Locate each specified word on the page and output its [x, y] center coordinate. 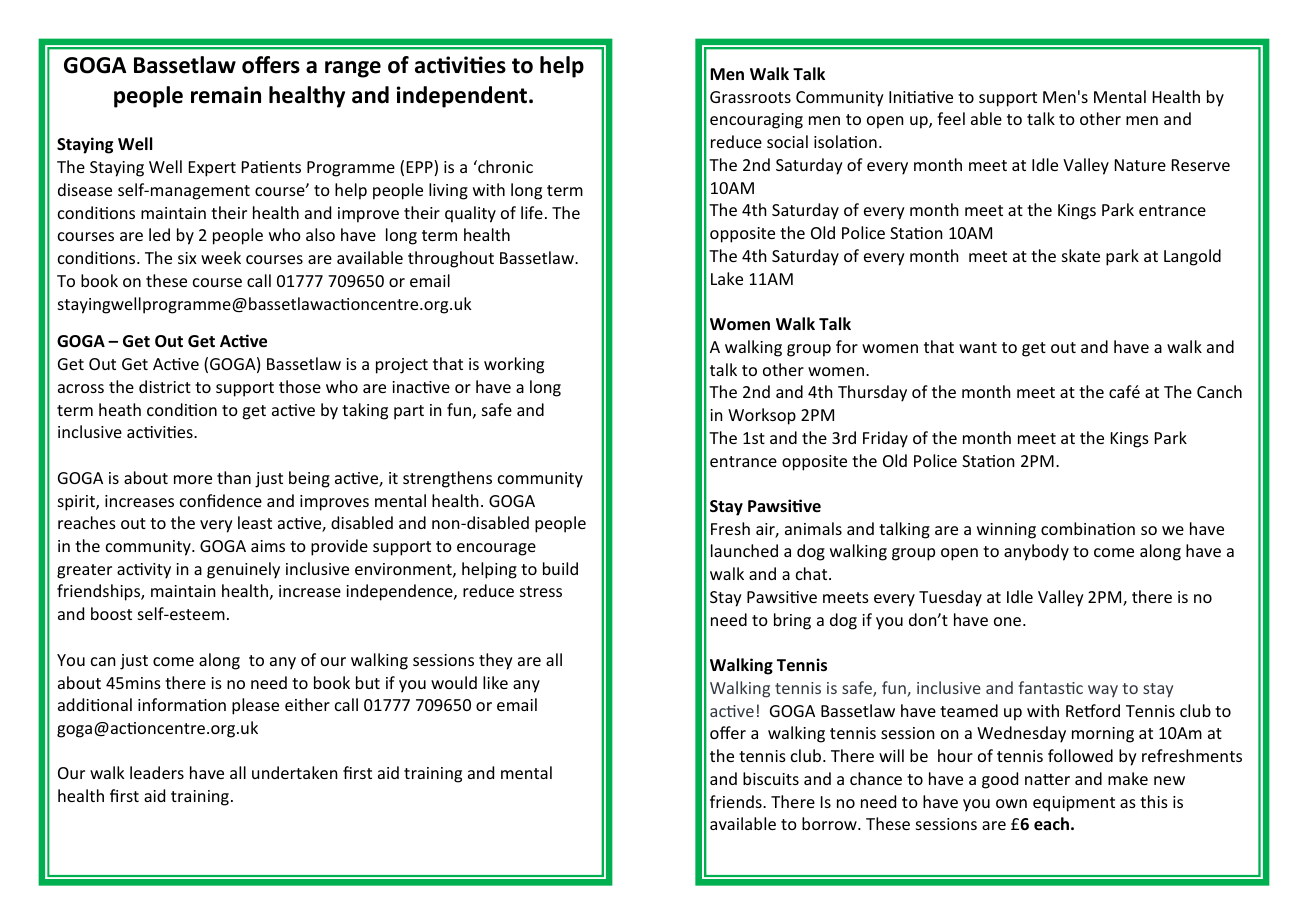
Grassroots [750, 97]
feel [951, 118]
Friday [885, 439]
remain [226, 95]
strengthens [447, 479]
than [234, 477]
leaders [157, 772]
